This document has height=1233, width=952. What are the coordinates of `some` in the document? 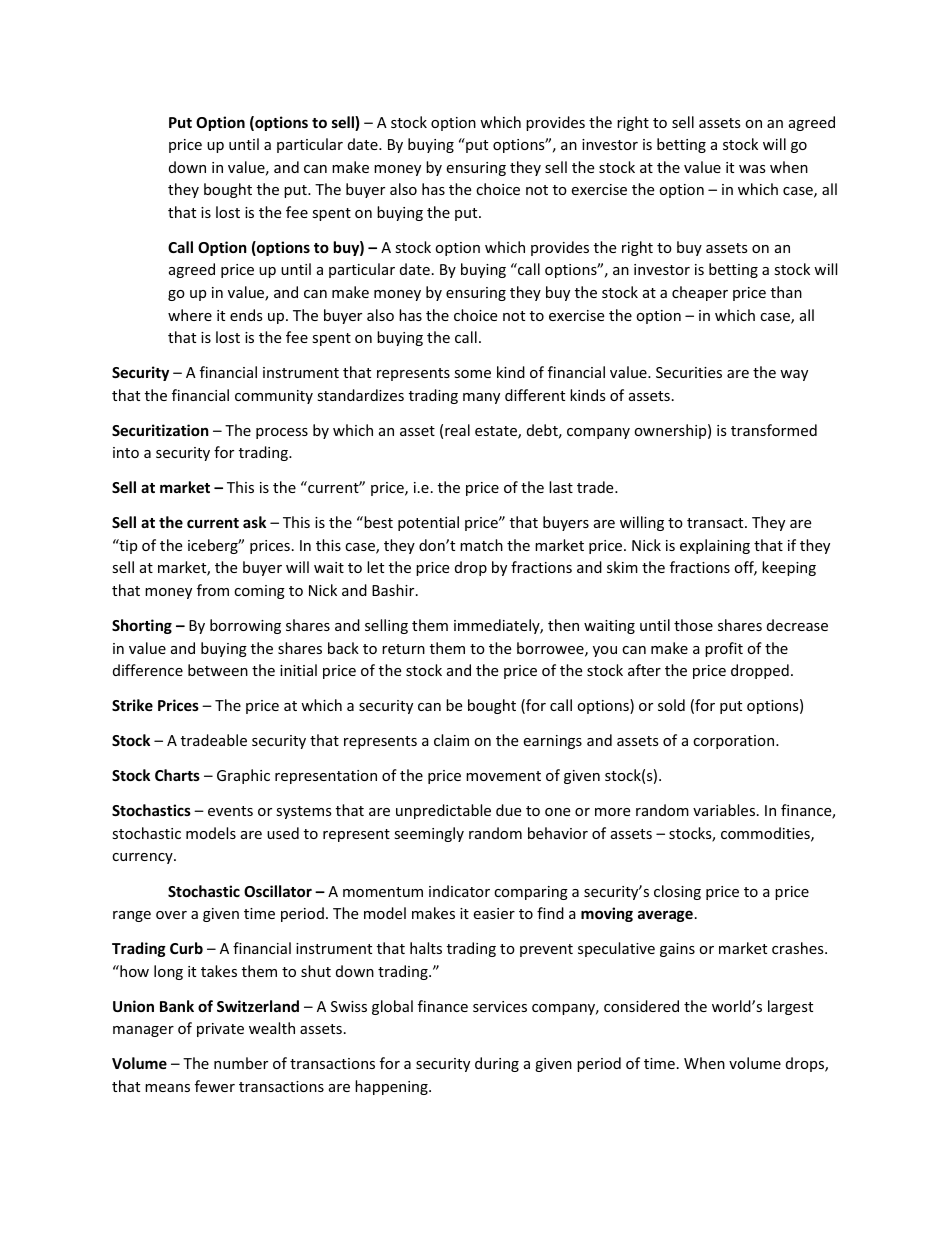 It's located at (472, 374).
